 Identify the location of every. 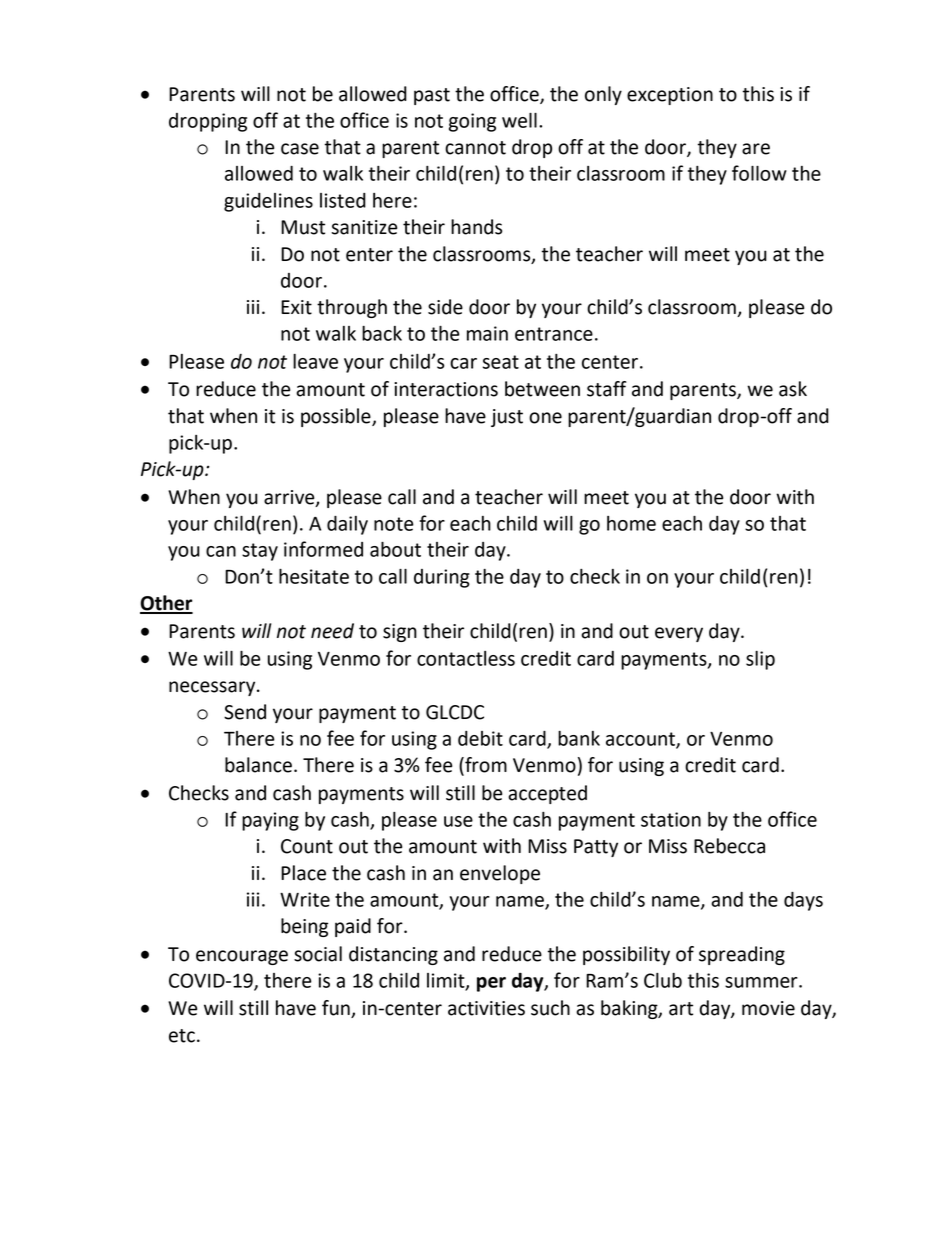
(679, 634).
